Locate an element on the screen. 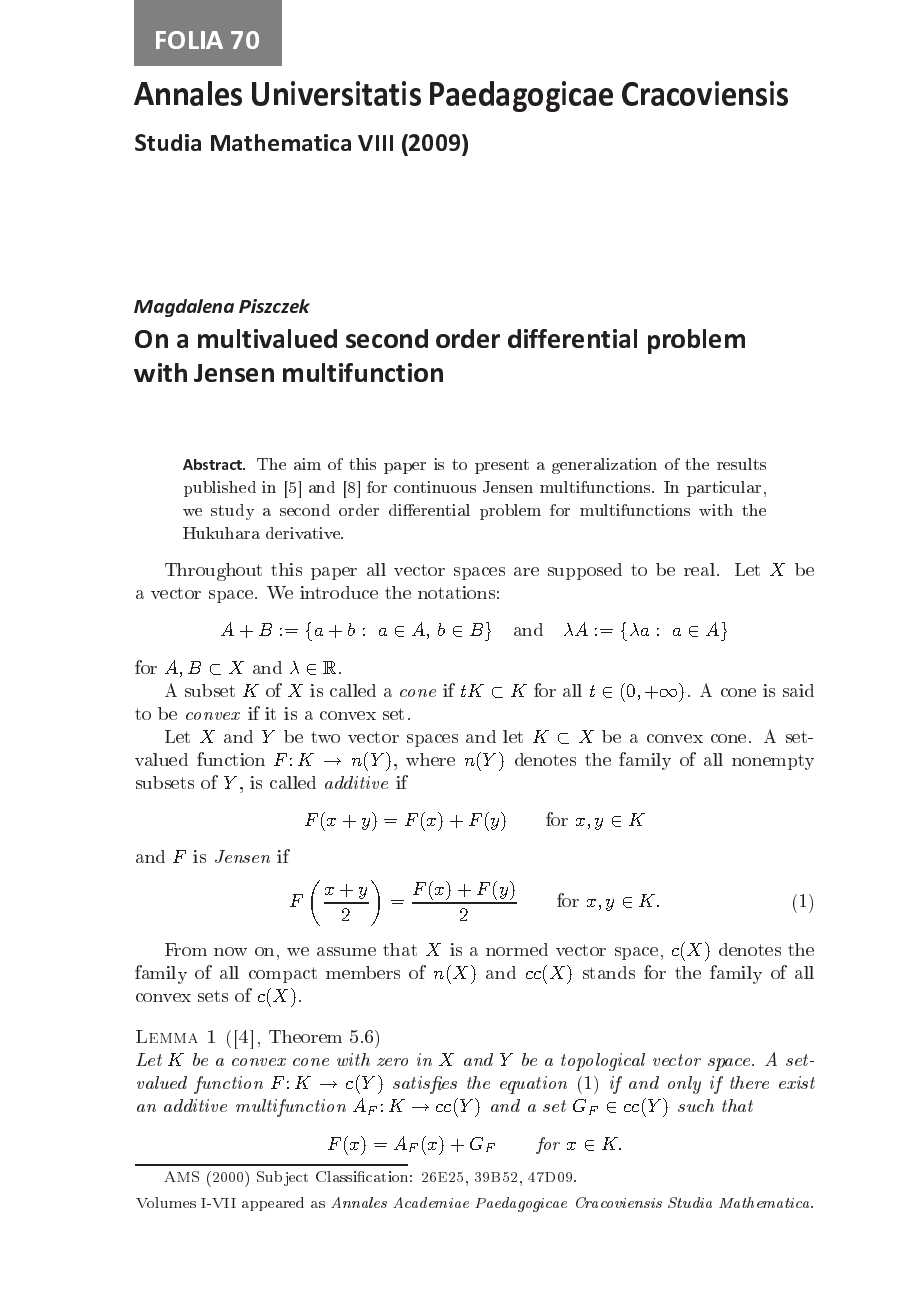 This screenshot has width=924, height=1303. present is located at coordinates (502, 466).
